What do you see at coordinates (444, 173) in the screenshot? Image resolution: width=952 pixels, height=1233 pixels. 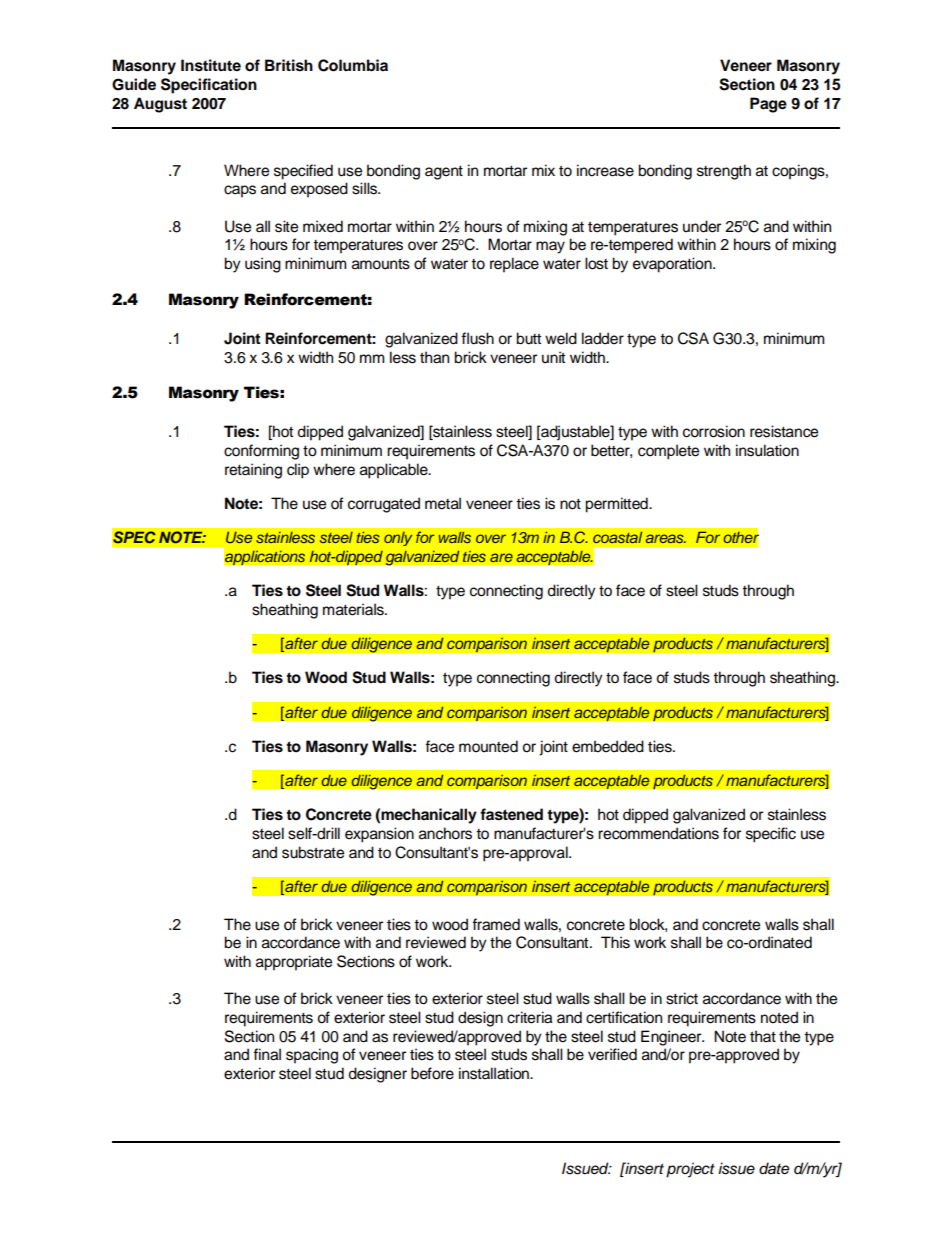 I see `agent` at bounding box center [444, 173].
